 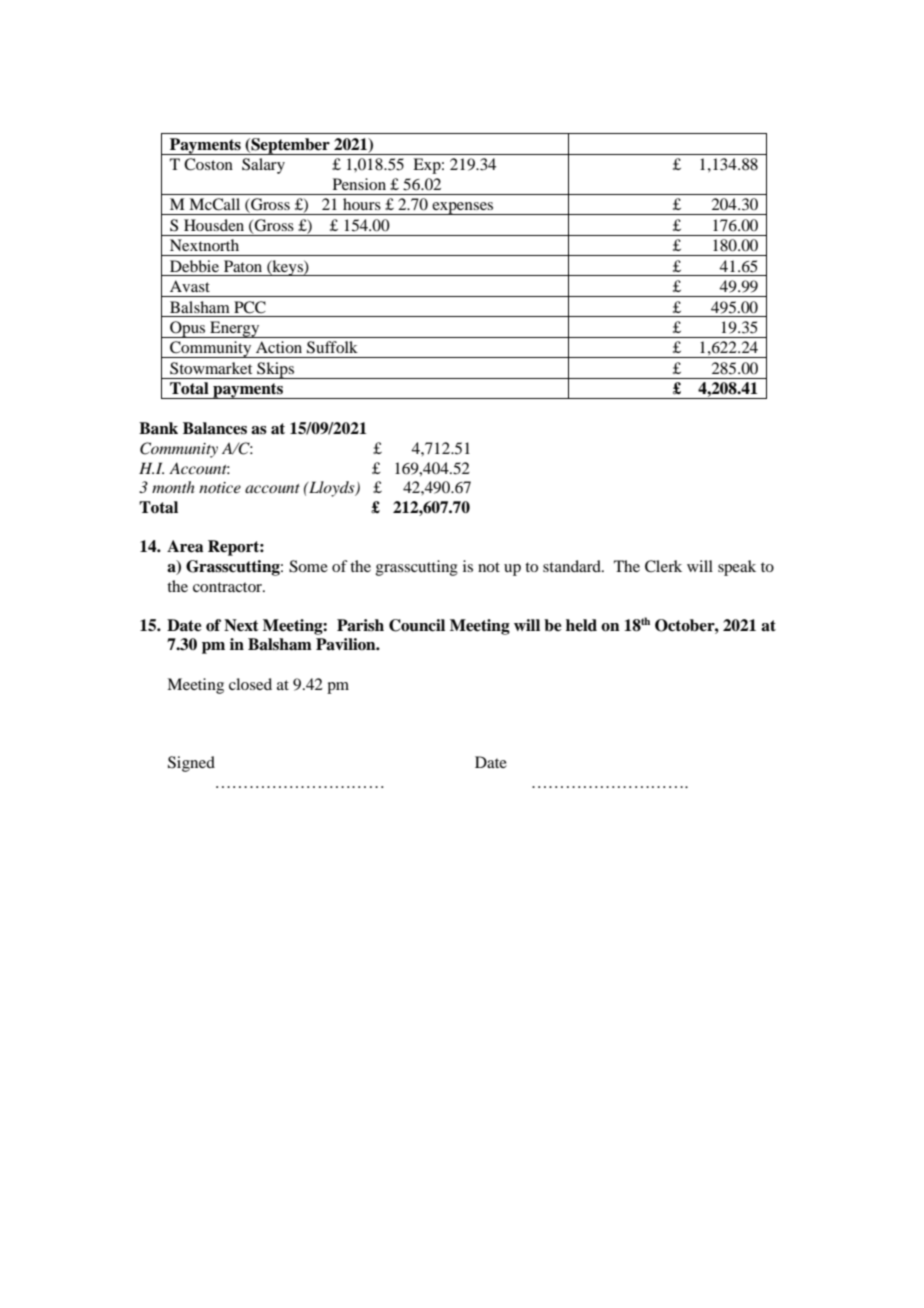 What do you see at coordinates (185, 546) in the screenshot?
I see `Area` at bounding box center [185, 546].
